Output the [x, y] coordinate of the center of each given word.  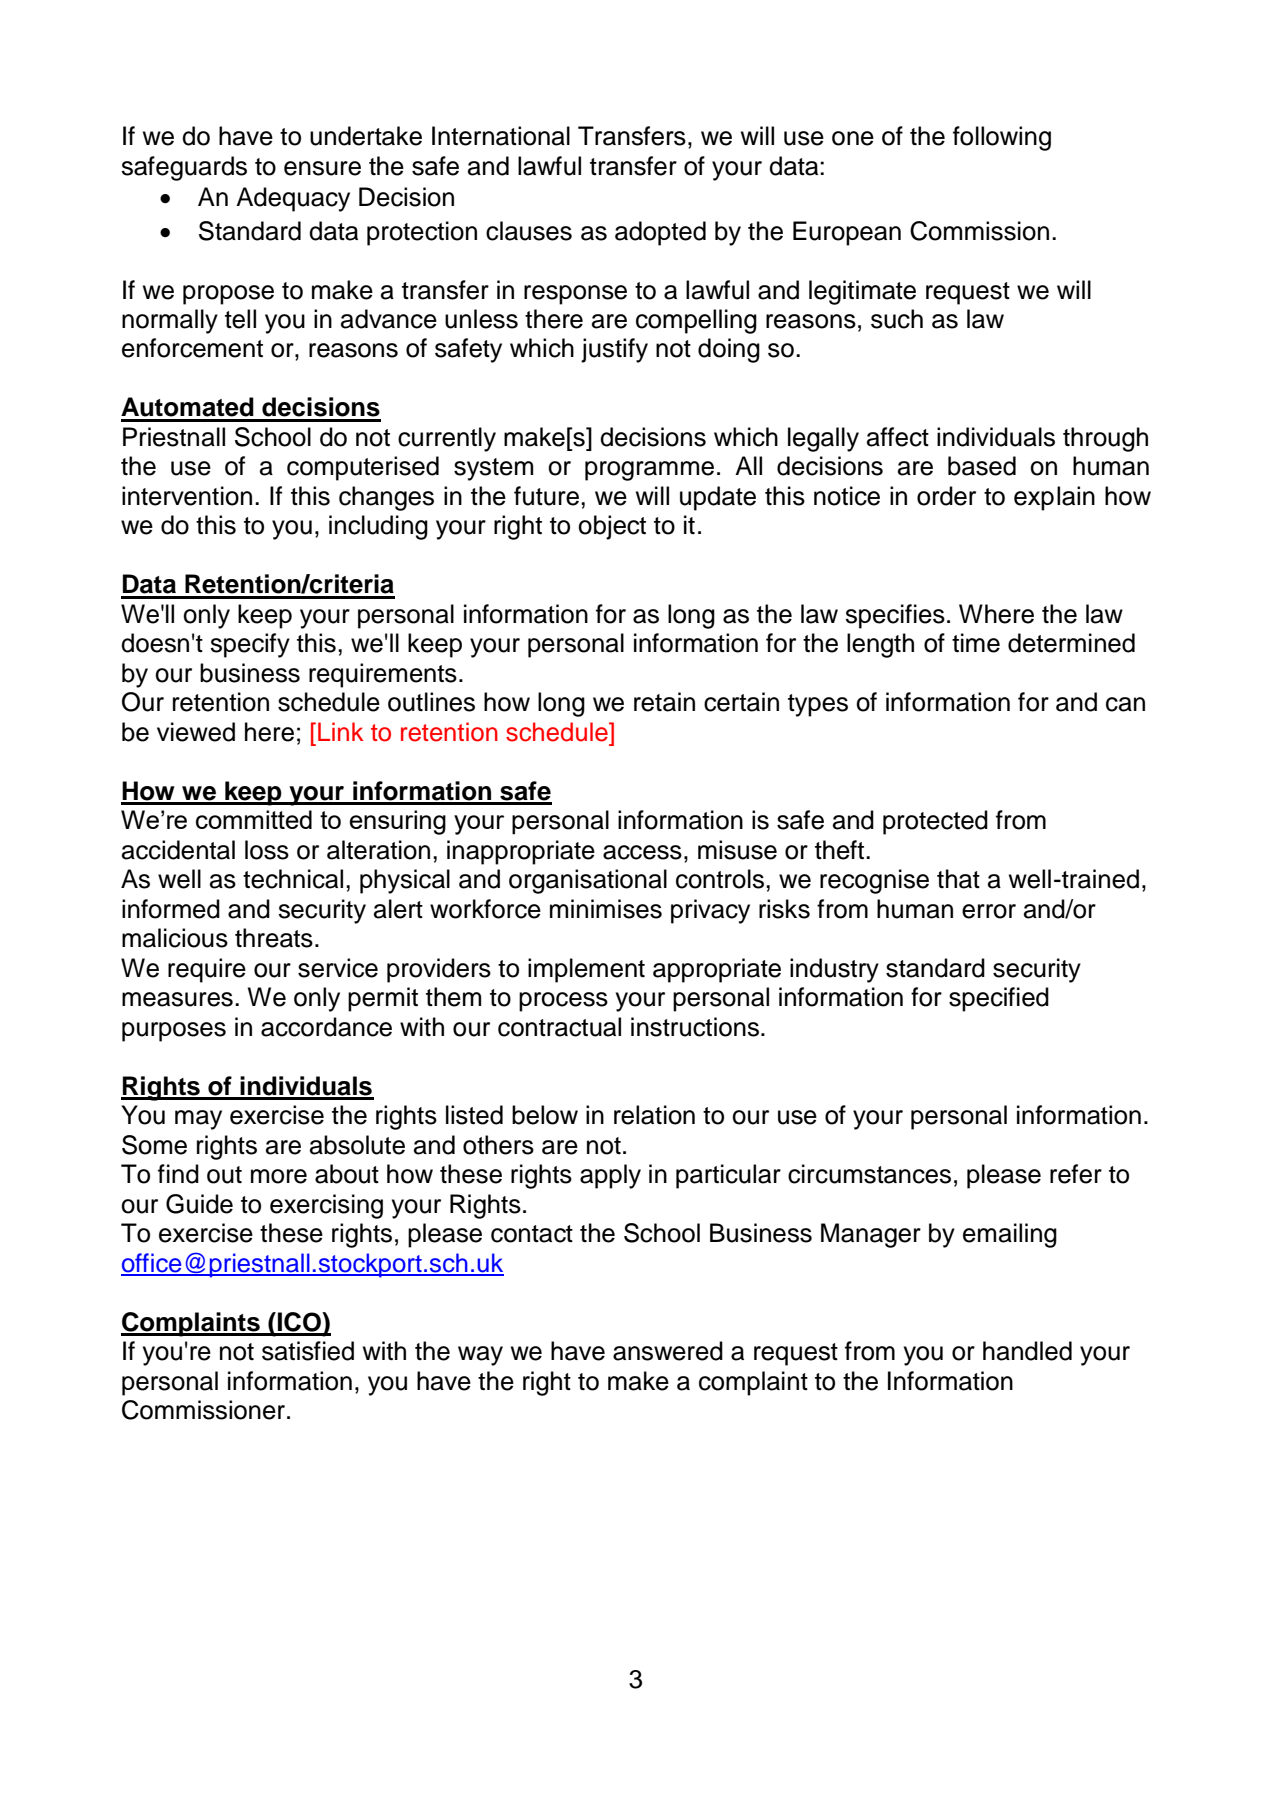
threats [274, 938]
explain [1054, 498]
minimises [606, 909]
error [989, 911]
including [378, 527]
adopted [660, 233]
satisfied [308, 1351]
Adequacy [293, 199]
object [612, 527]
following [1002, 138]
